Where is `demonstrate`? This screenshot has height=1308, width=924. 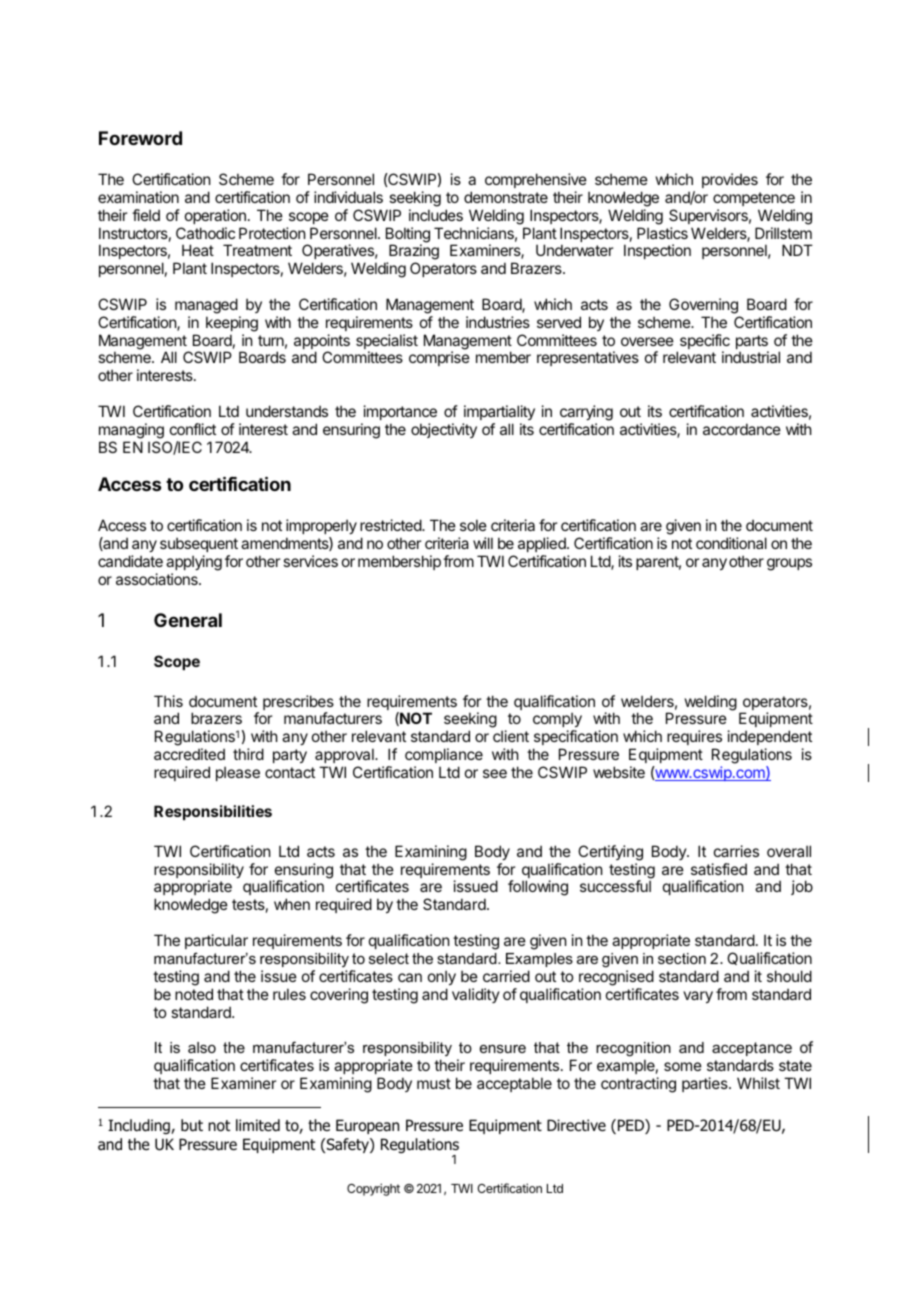 demonstrate is located at coordinates (506, 197).
